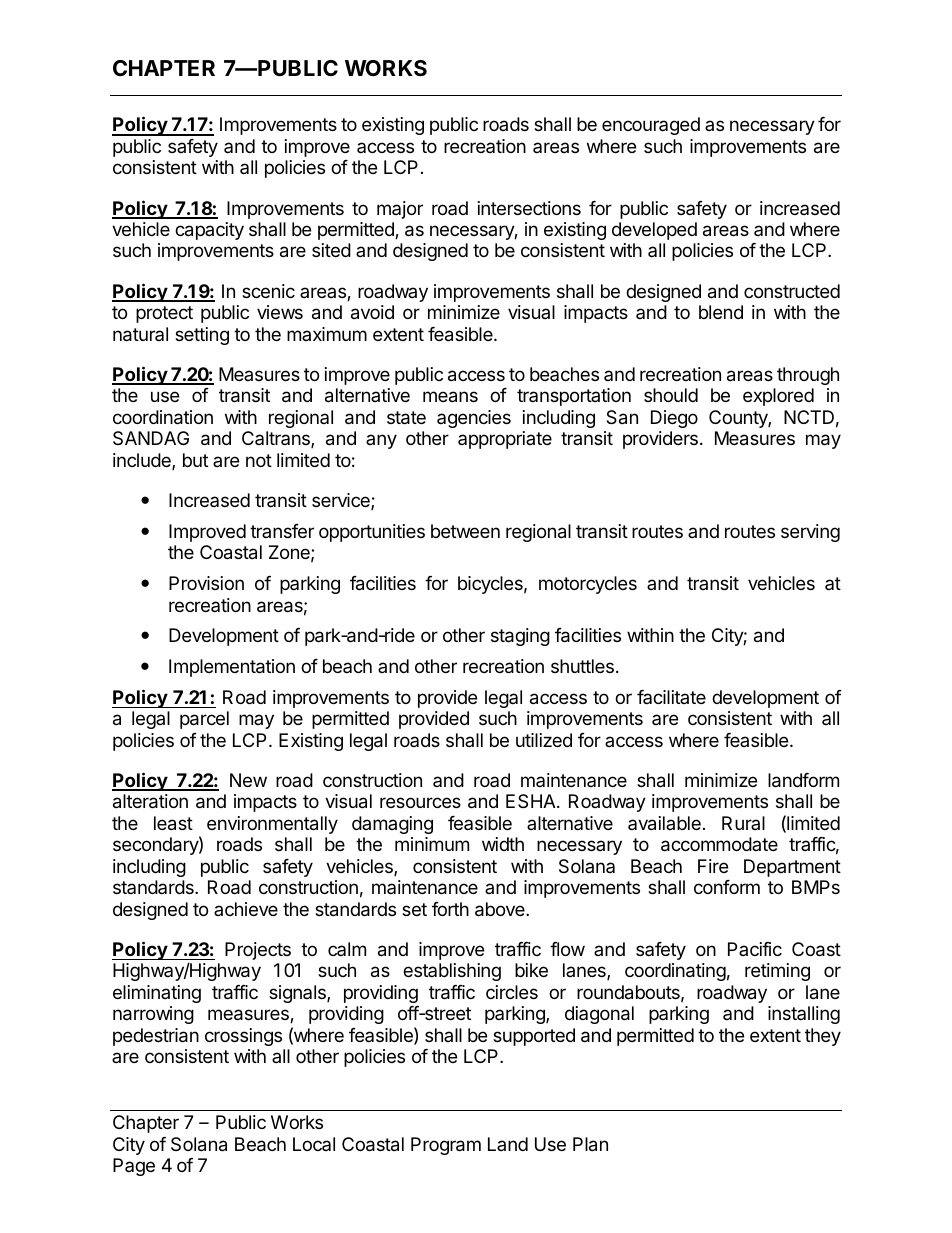 The width and height of the screenshot is (952, 1233). What do you see at coordinates (232, 668) in the screenshot?
I see `Implementation` at bounding box center [232, 668].
